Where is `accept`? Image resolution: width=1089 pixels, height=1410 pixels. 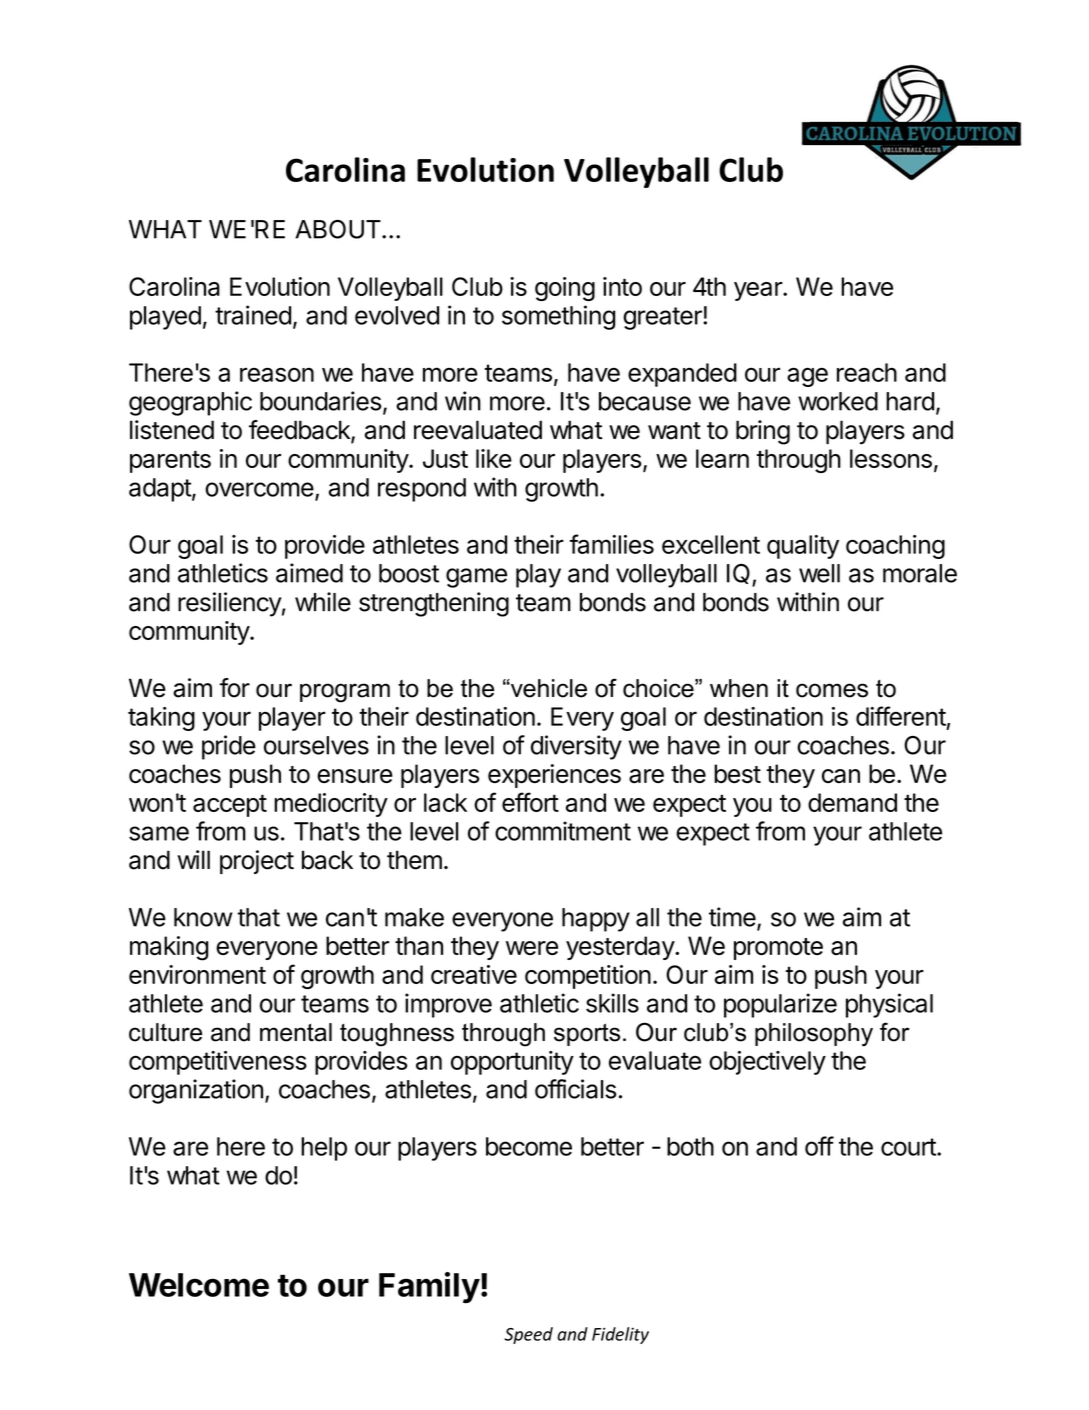
accept is located at coordinates (230, 805).
